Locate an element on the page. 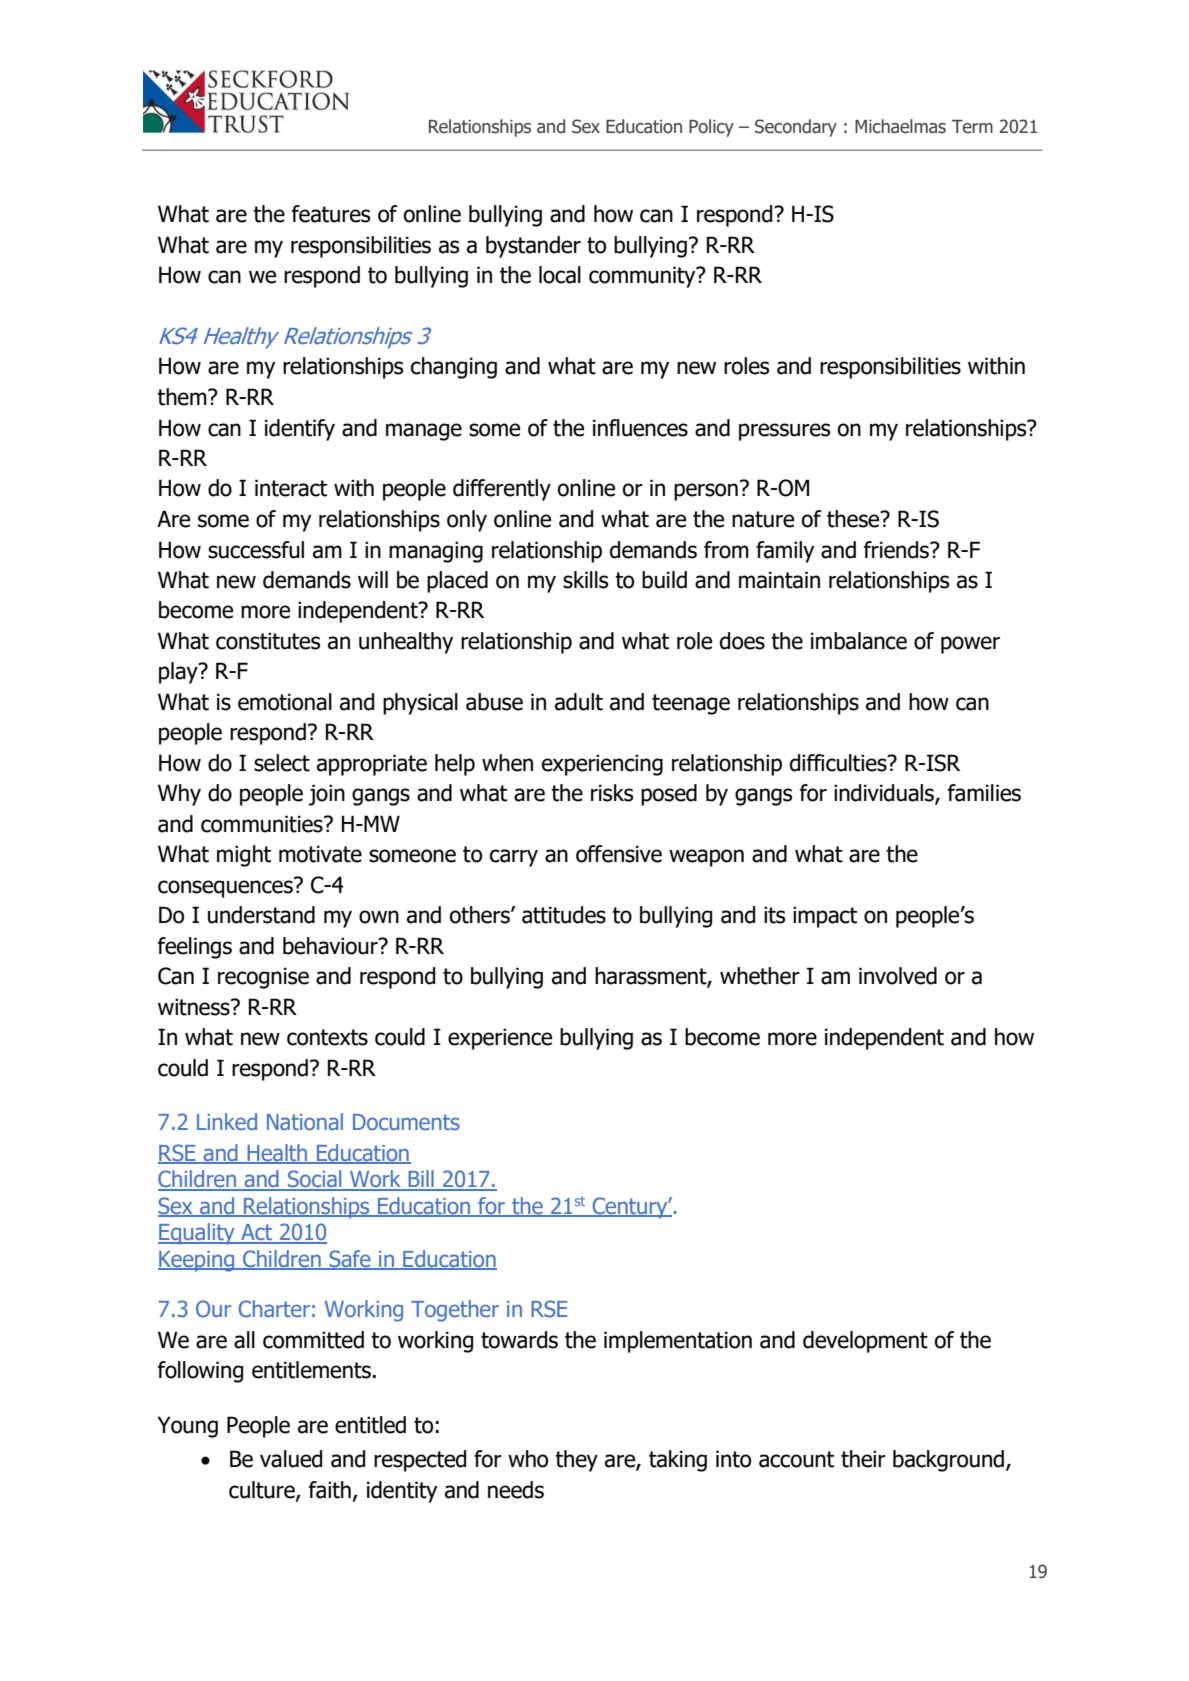  Michaelmas is located at coordinates (900, 126).
